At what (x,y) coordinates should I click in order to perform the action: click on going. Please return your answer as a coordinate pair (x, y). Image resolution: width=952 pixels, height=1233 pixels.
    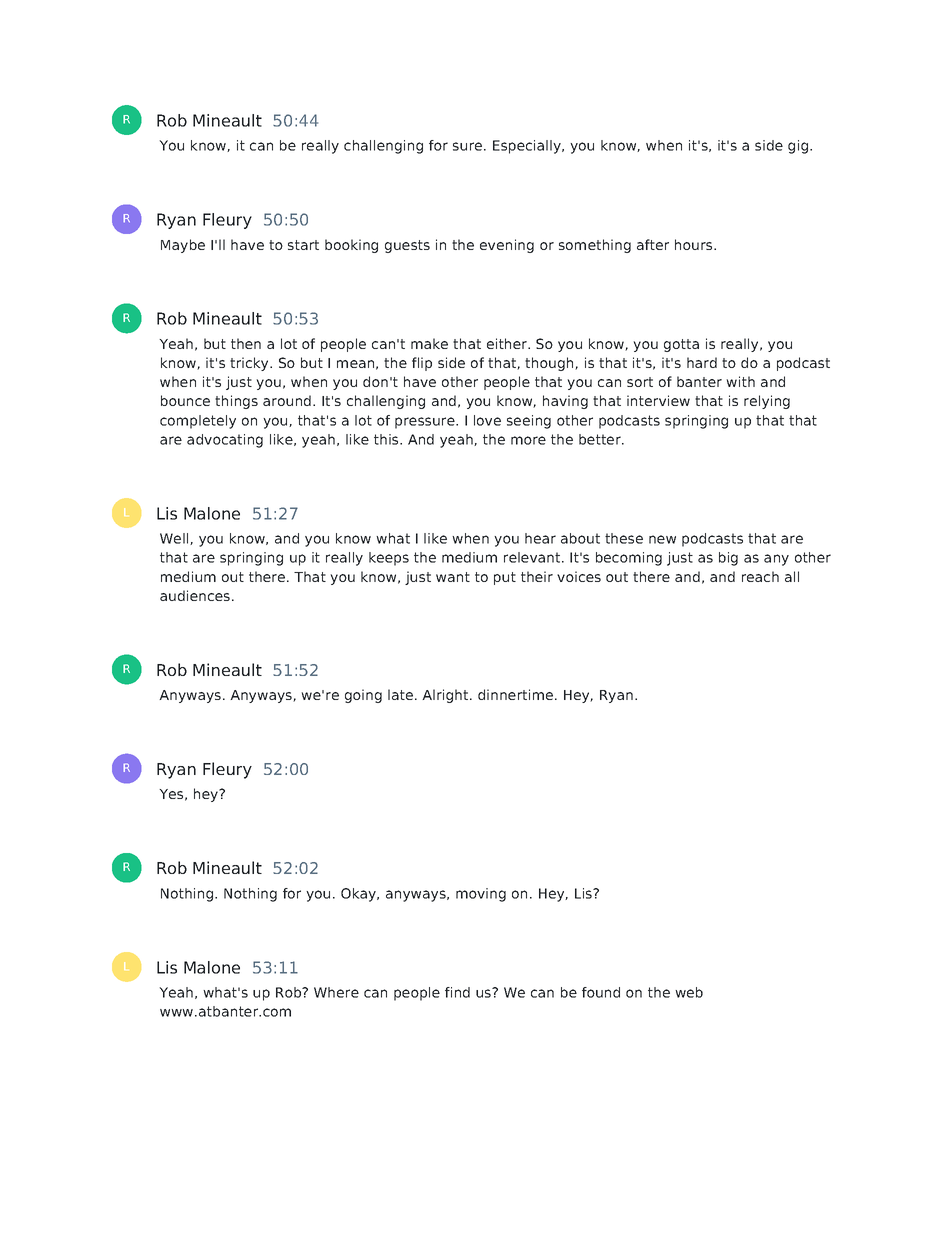
    Looking at the image, I should click on (363, 696).
